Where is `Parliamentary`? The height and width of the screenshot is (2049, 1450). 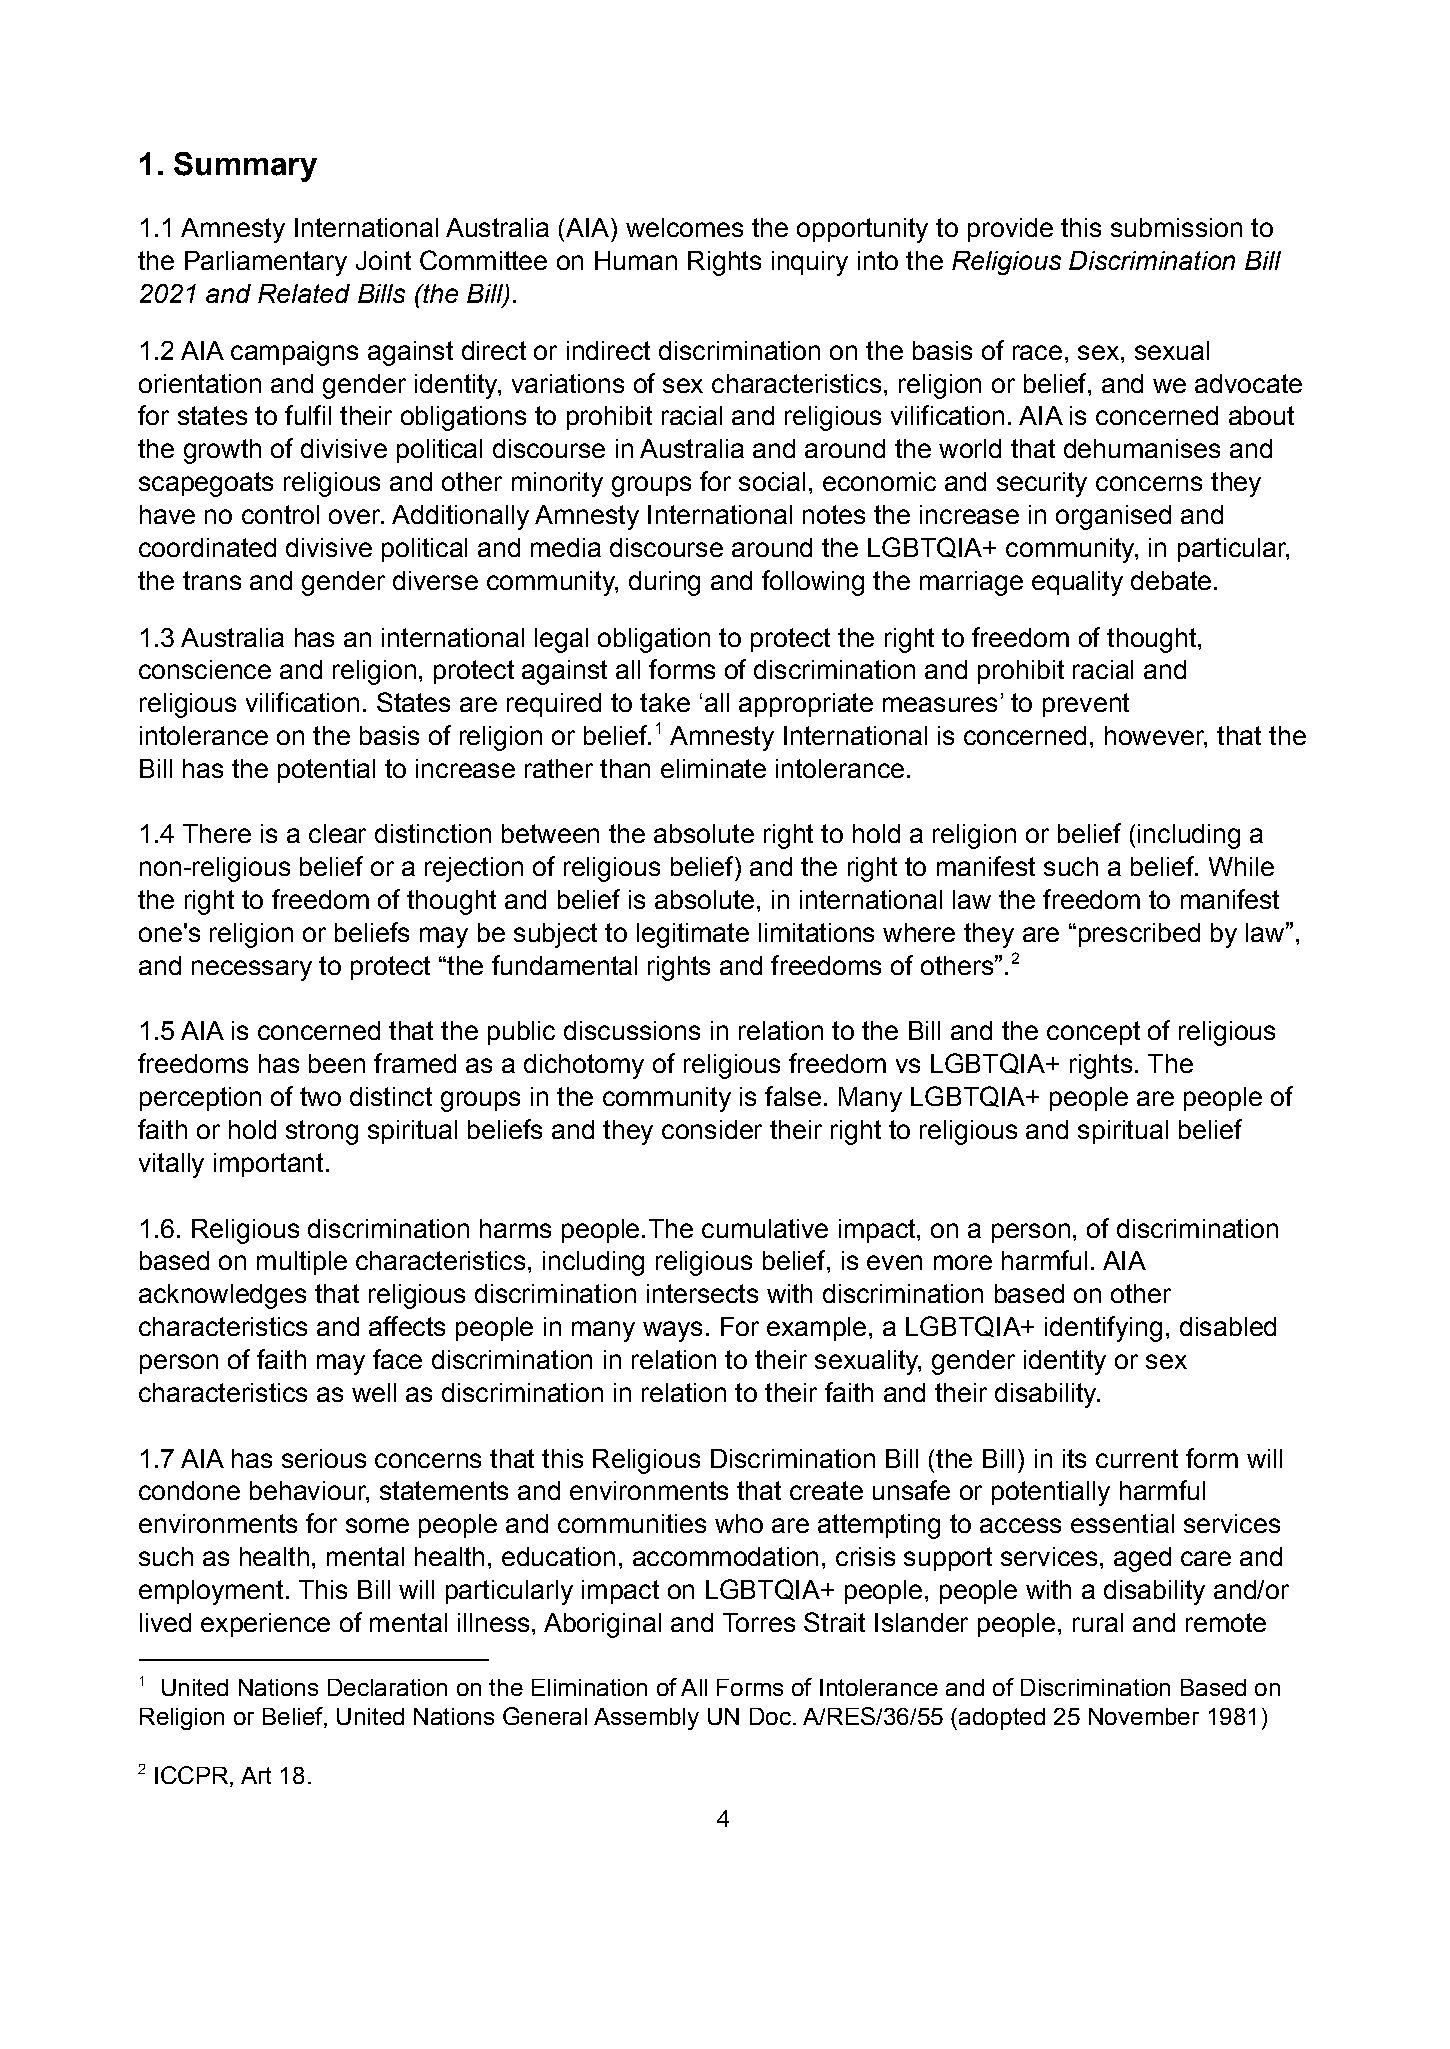
Parliamentary is located at coordinates (266, 263).
